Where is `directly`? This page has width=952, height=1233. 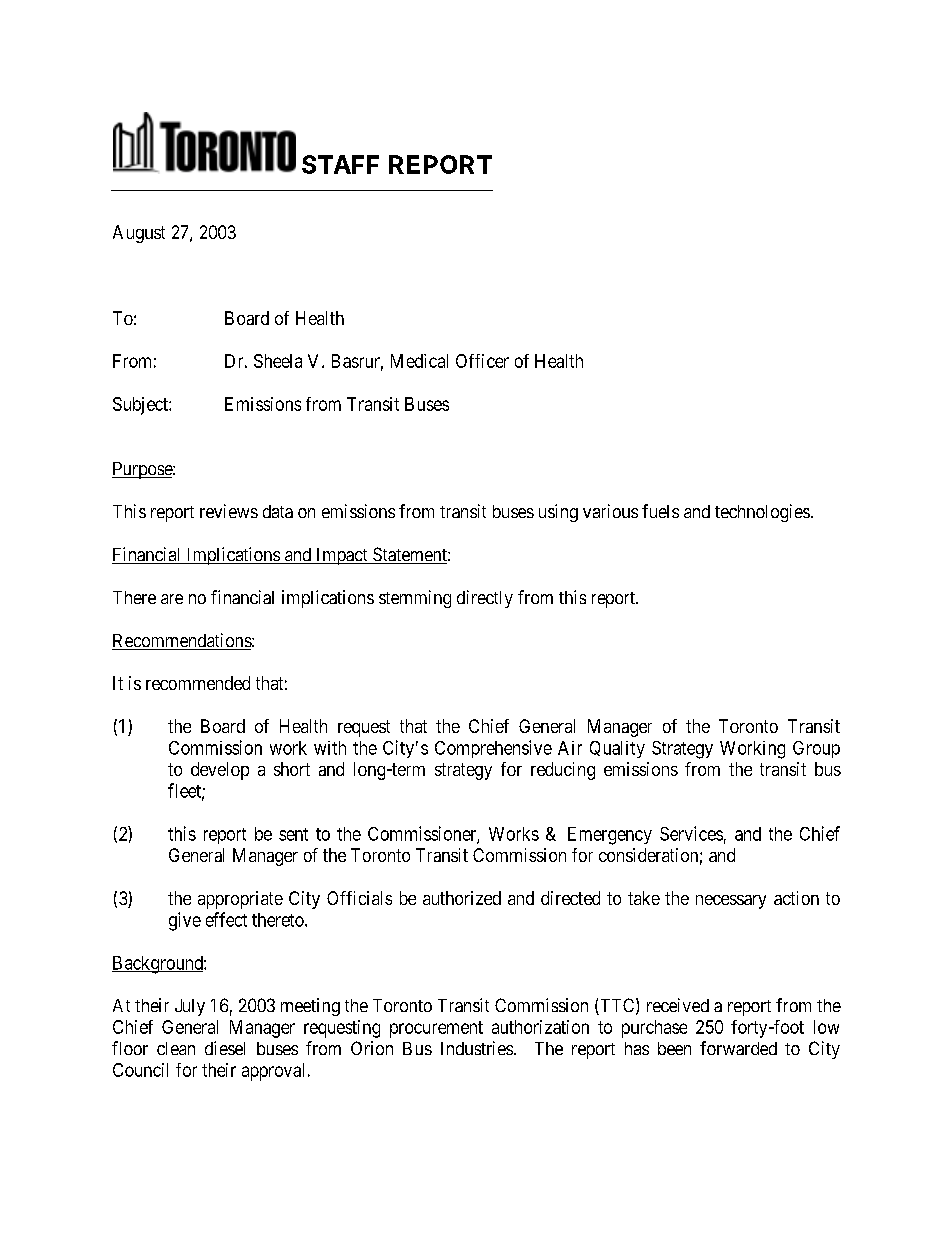
directly is located at coordinates (485, 599).
